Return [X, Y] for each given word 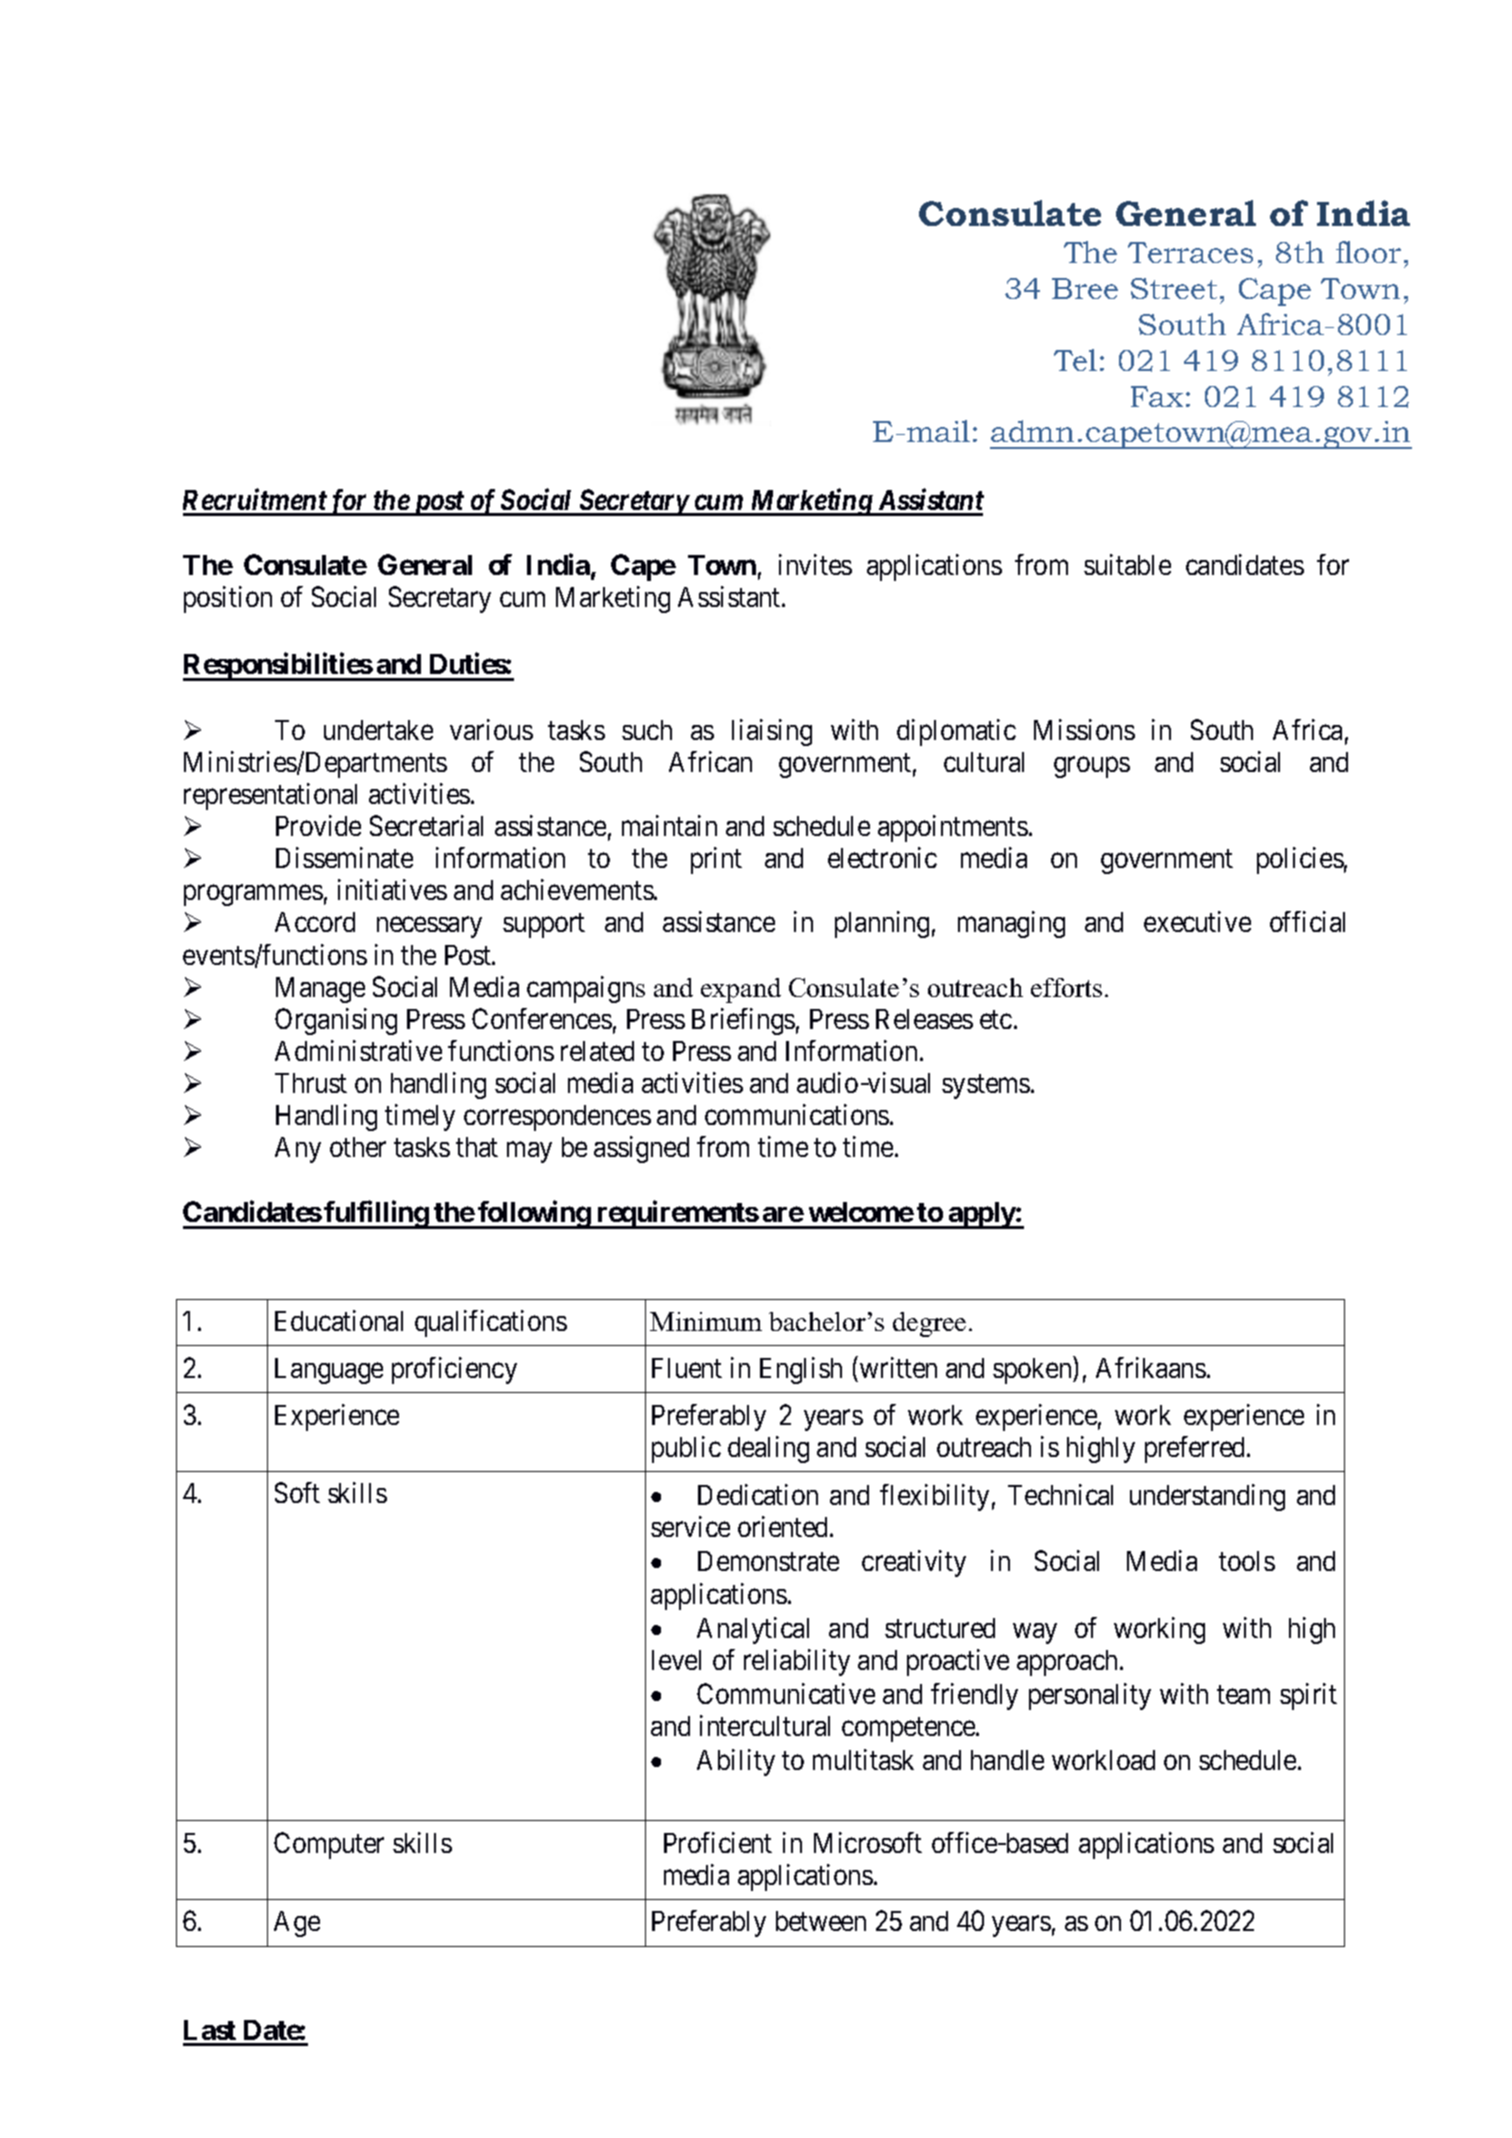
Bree [1085, 288]
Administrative [358, 1050]
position [228, 599]
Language [329, 1371]
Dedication [758, 1494]
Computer [329, 1845]
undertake [378, 730]
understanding [1207, 1497]
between [821, 1921]
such [647, 730]
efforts [1066, 987]
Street [1174, 288]
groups [1092, 767]
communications [797, 1114]
